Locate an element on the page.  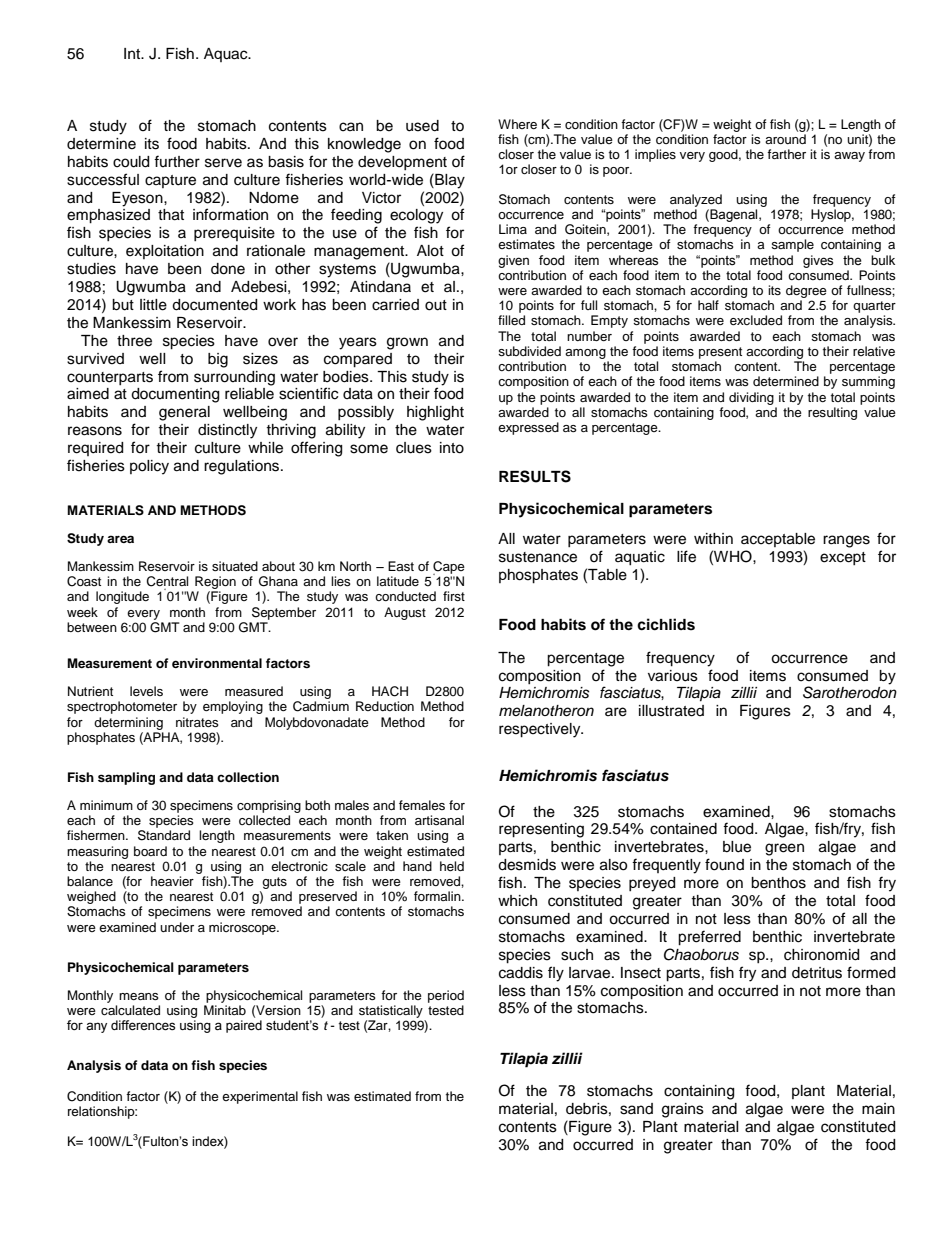
Standard is located at coordinates (164, 835).
